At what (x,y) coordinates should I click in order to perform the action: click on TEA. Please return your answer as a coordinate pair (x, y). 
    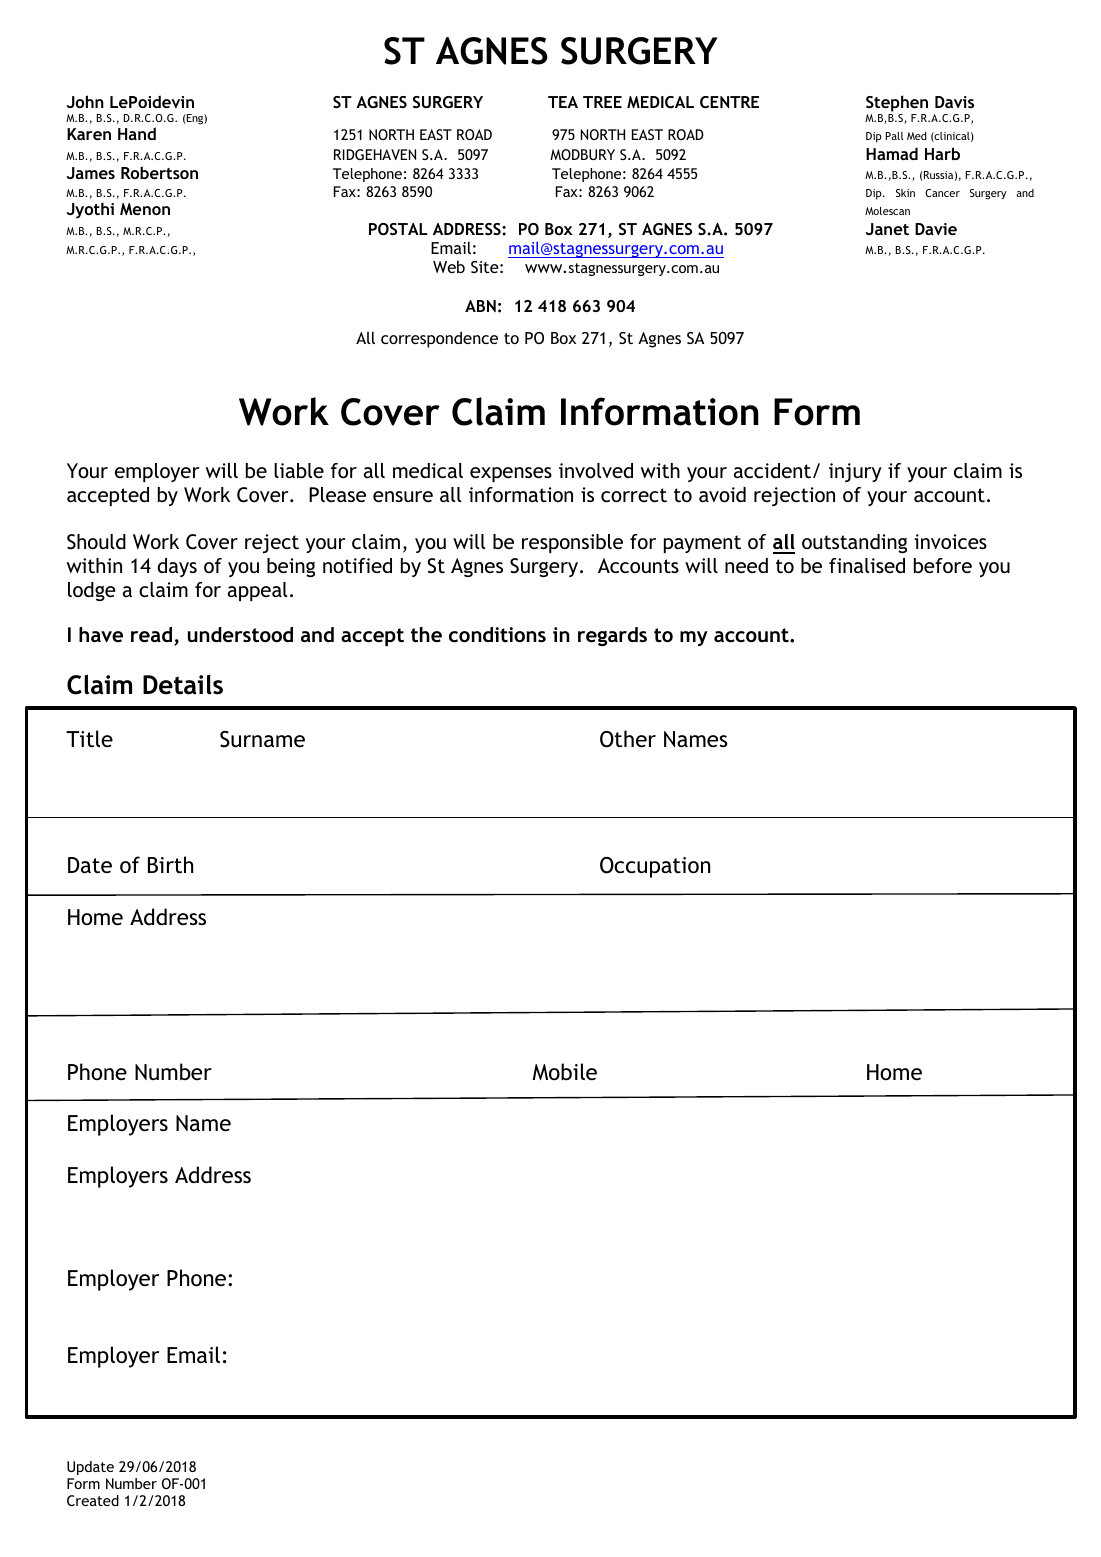
    Looking at the image, I should click on (563, 102).
